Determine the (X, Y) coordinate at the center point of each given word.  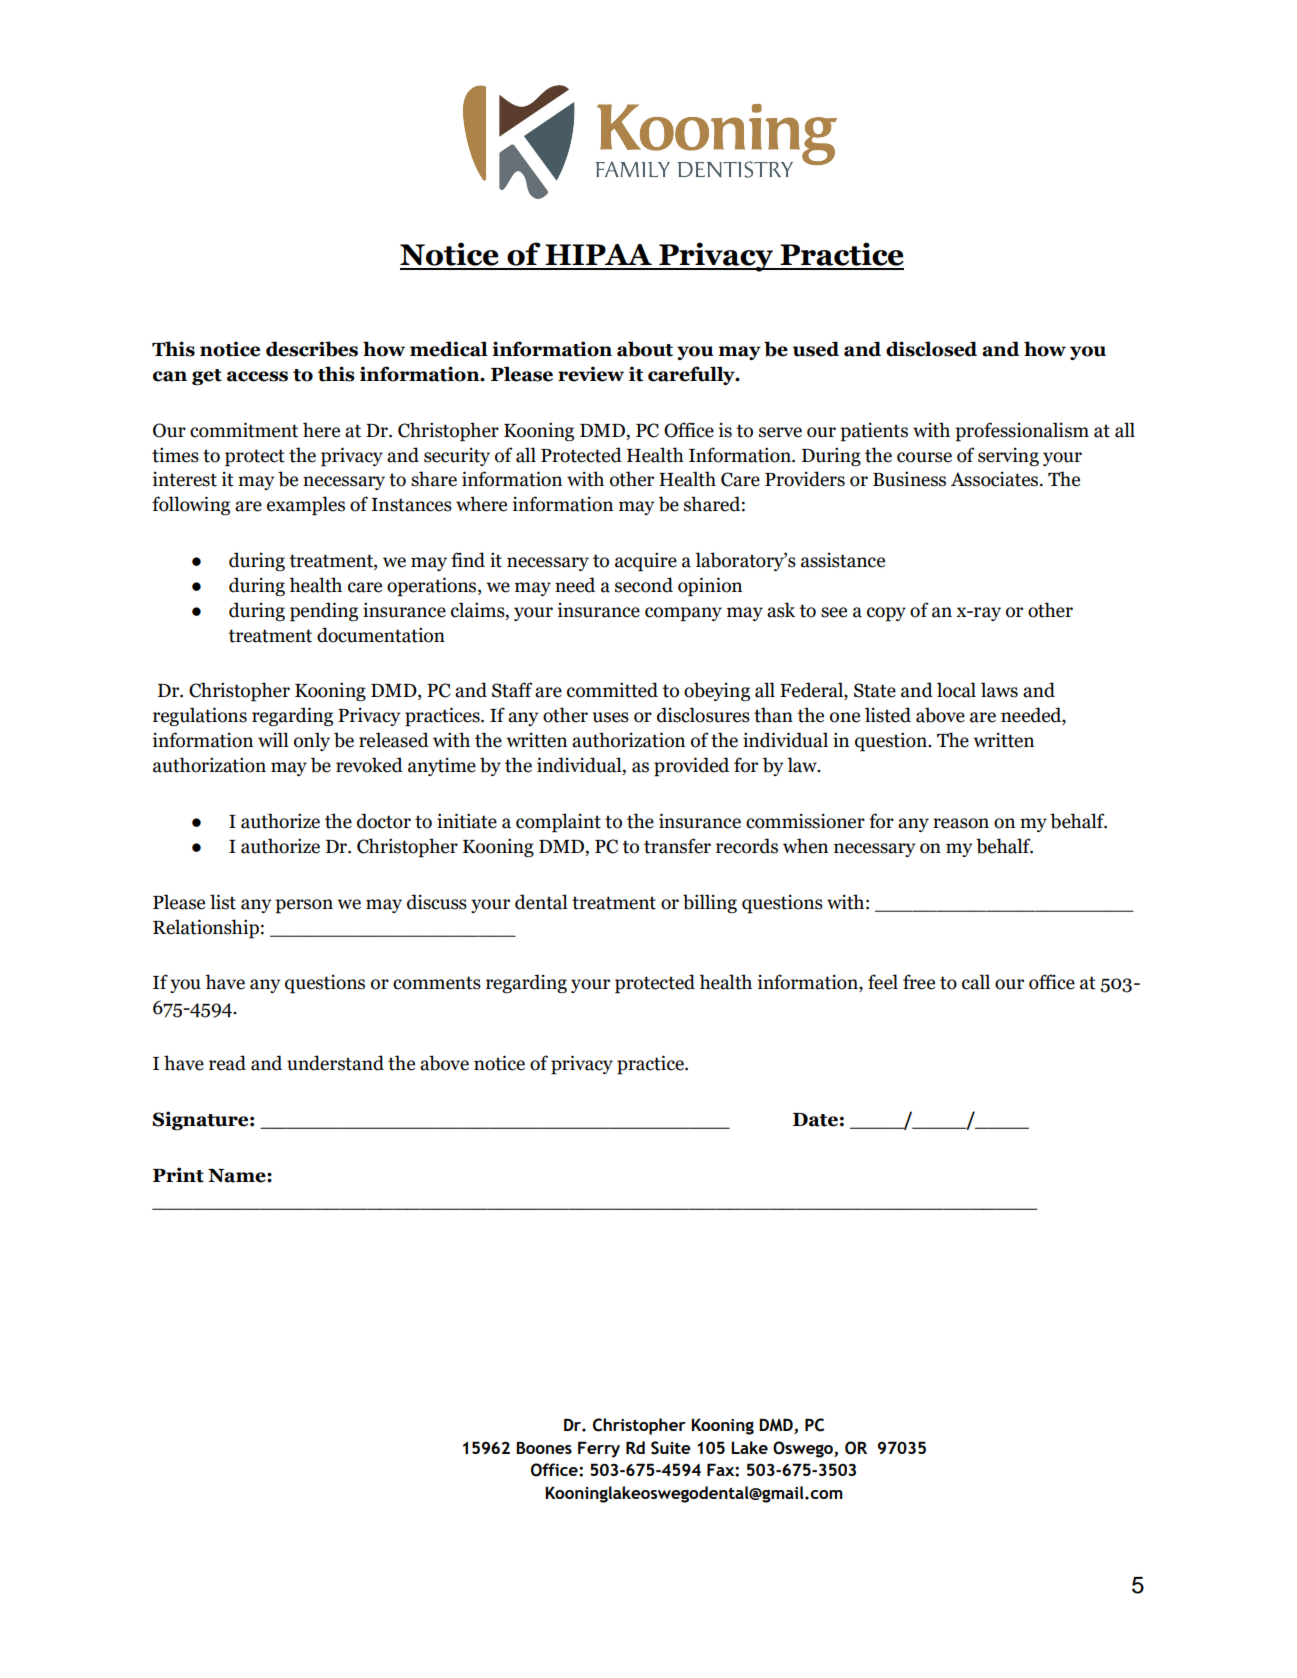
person (304, 906)
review (591, 374)
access (257, 376)
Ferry (599, 1449)
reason (961, 823)
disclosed (931, 349)
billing (710, 903)
